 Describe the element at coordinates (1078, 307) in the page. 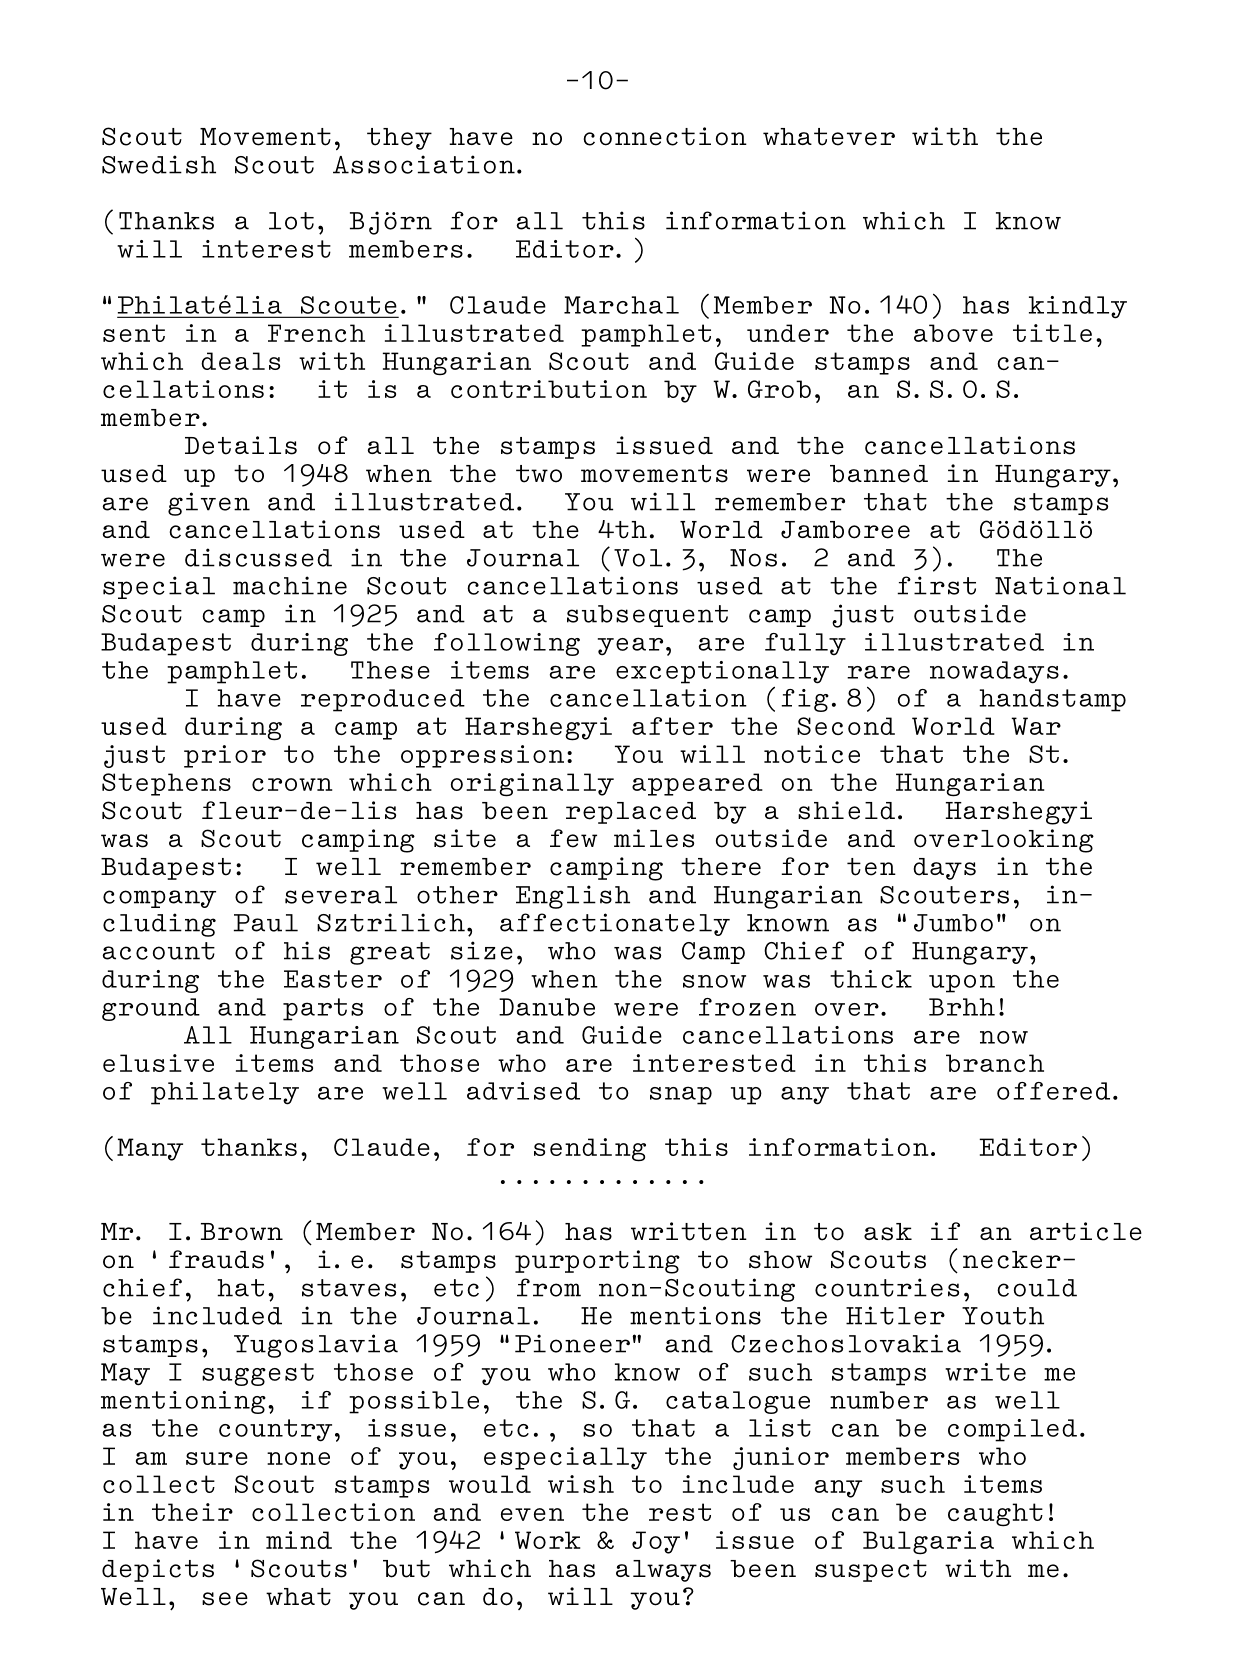

I see `kindly` at that location.
